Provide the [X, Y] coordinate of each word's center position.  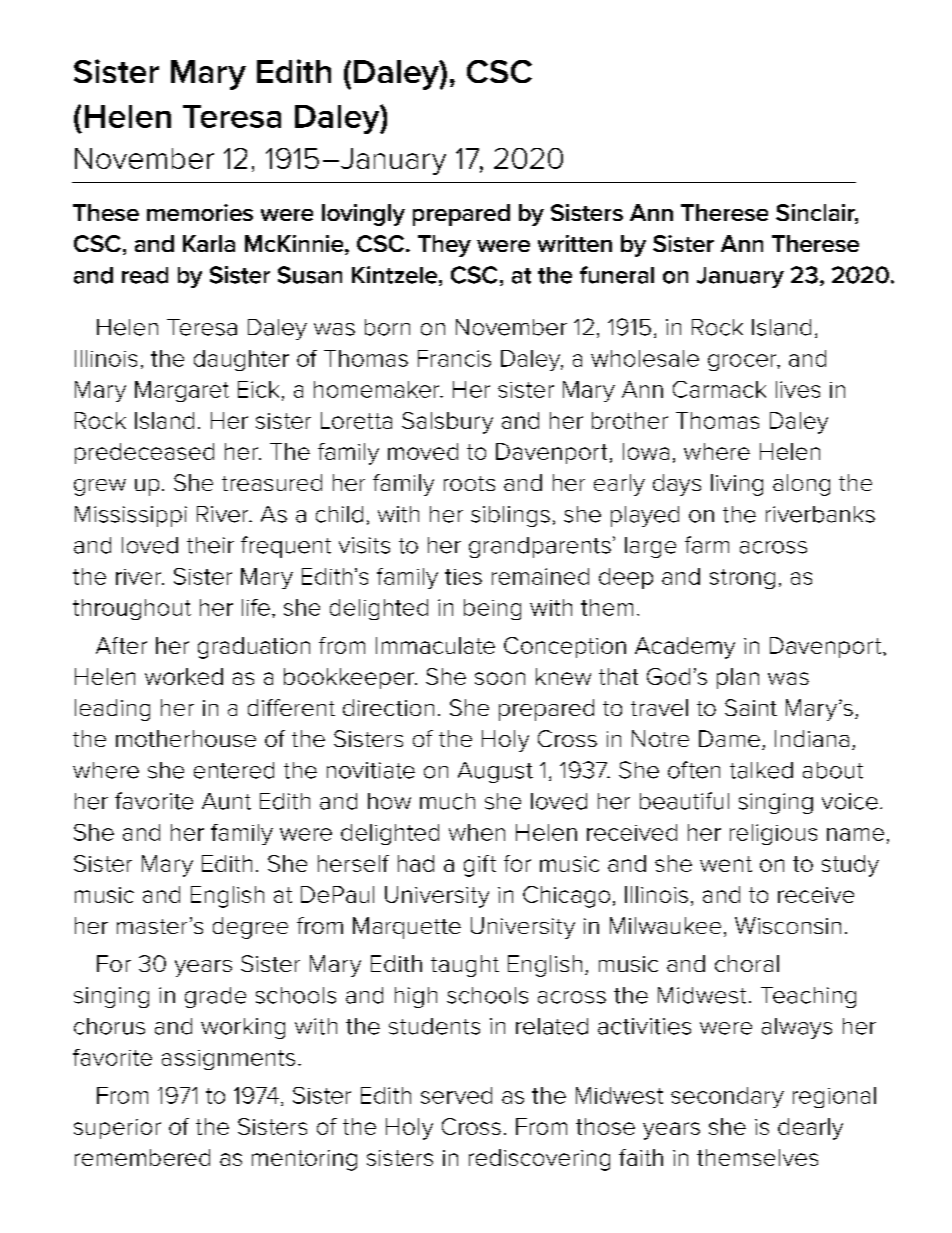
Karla [209, 243]
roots [469, 483]
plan [738, 678]
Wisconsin [788, 925]
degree [250, 928]
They [444, 246]
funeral [617, 275]
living [737, 485]
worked [184, 676]
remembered [142, 1157]
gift [480, 866]
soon [500, 678]
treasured [272, 482]
